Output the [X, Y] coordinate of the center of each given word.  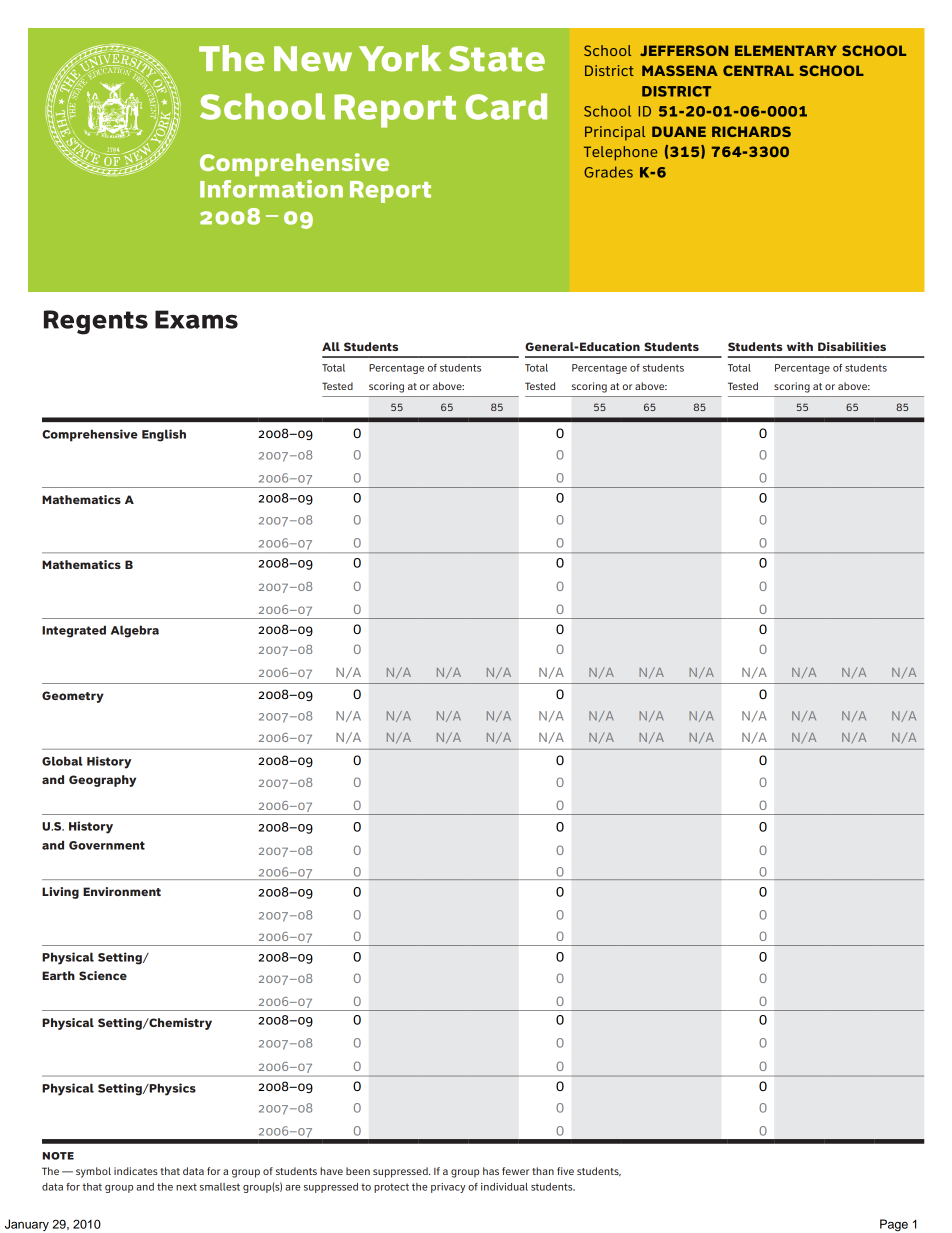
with [800, 346]
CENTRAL [758, 70]
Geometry [73, 697]
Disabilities [852, 346]
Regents [96, 322]
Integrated [74, 631]
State [497, 59]
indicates [136, 1171]
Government [107, 845]
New [313, 59]
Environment [122, 891]
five [565, 1171]
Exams [196, 319]
